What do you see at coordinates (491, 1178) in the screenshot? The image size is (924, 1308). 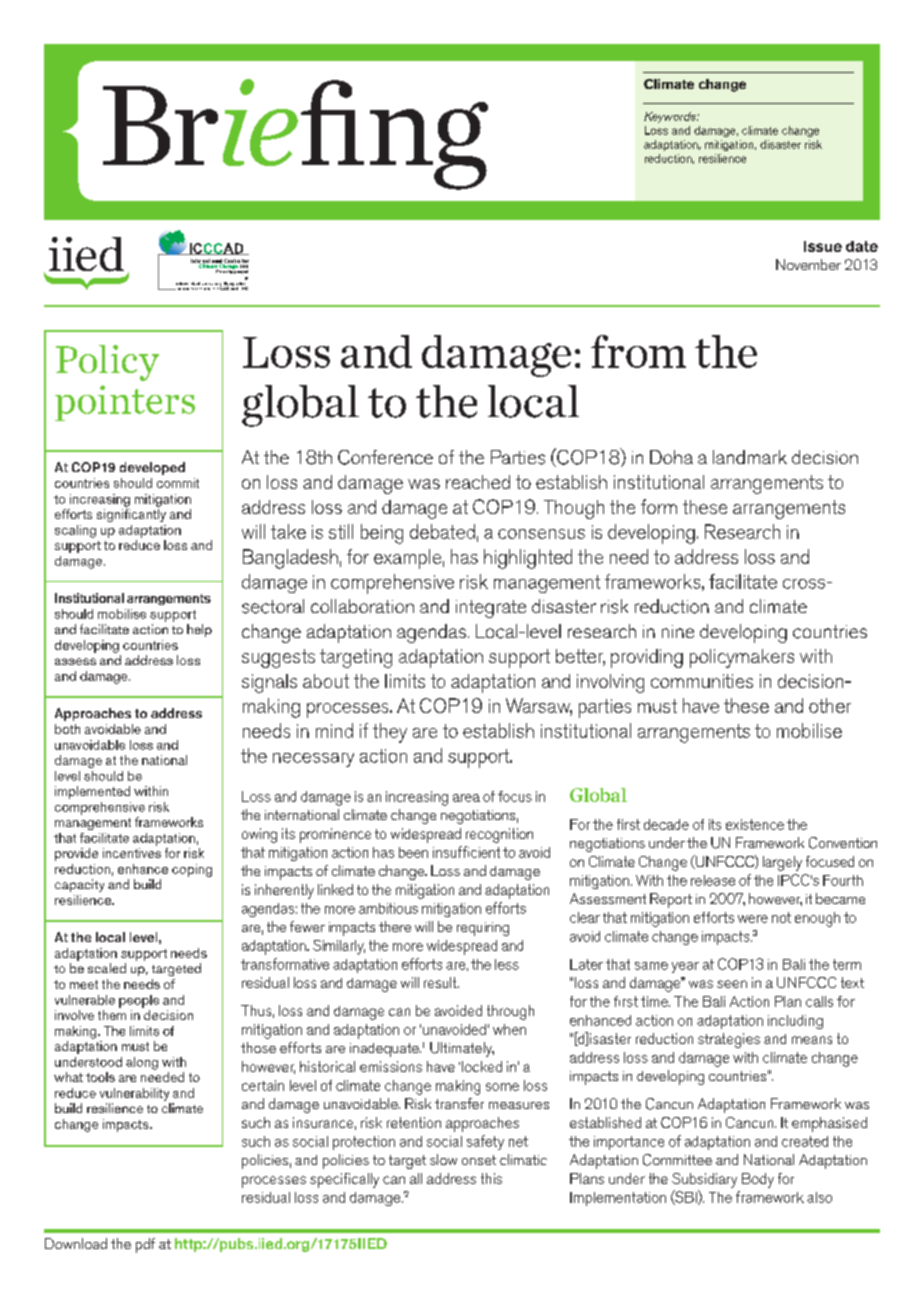 I see `this` at bounding box center [491, 1178].
